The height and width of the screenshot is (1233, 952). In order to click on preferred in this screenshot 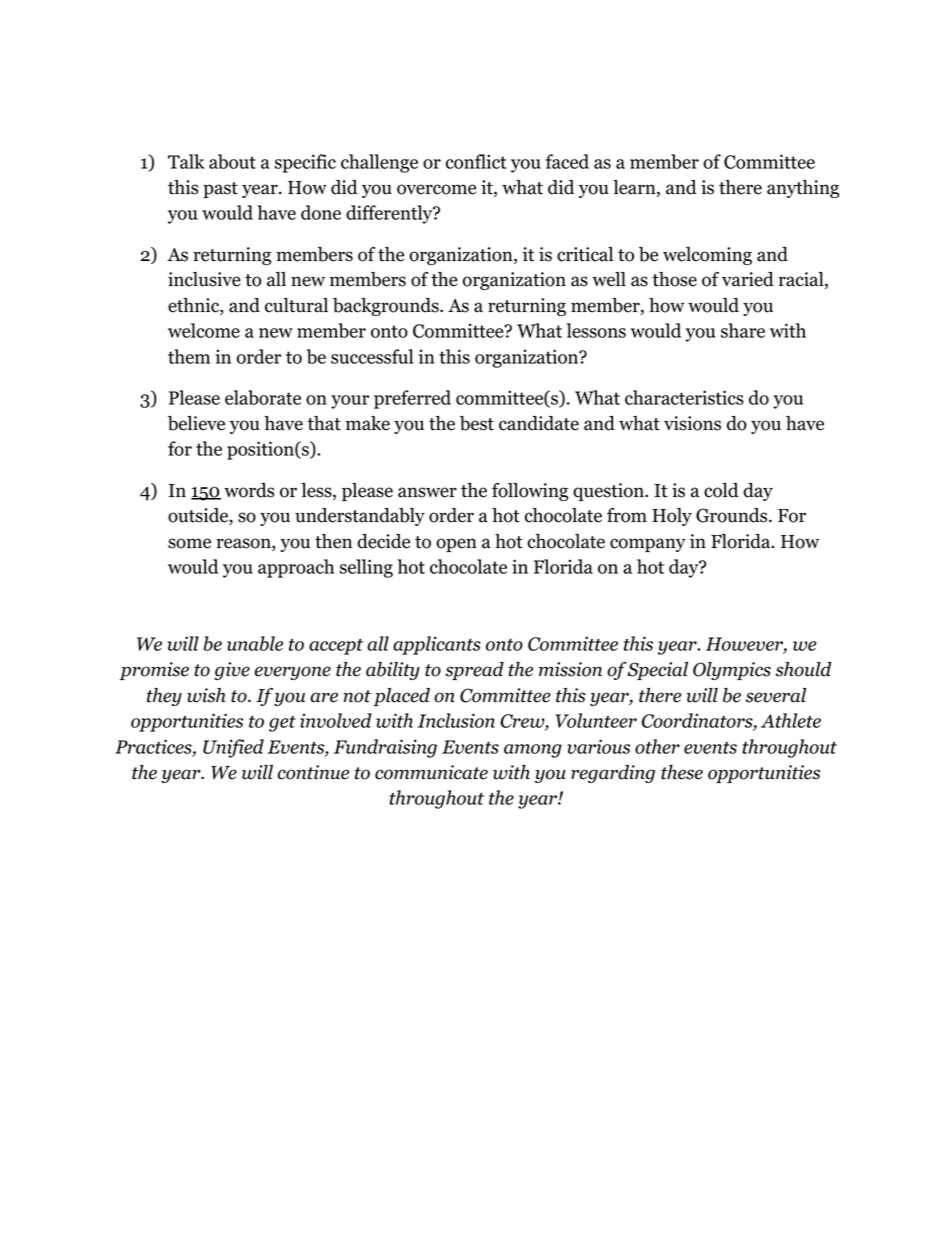, I will do `click(412, 399)`.
